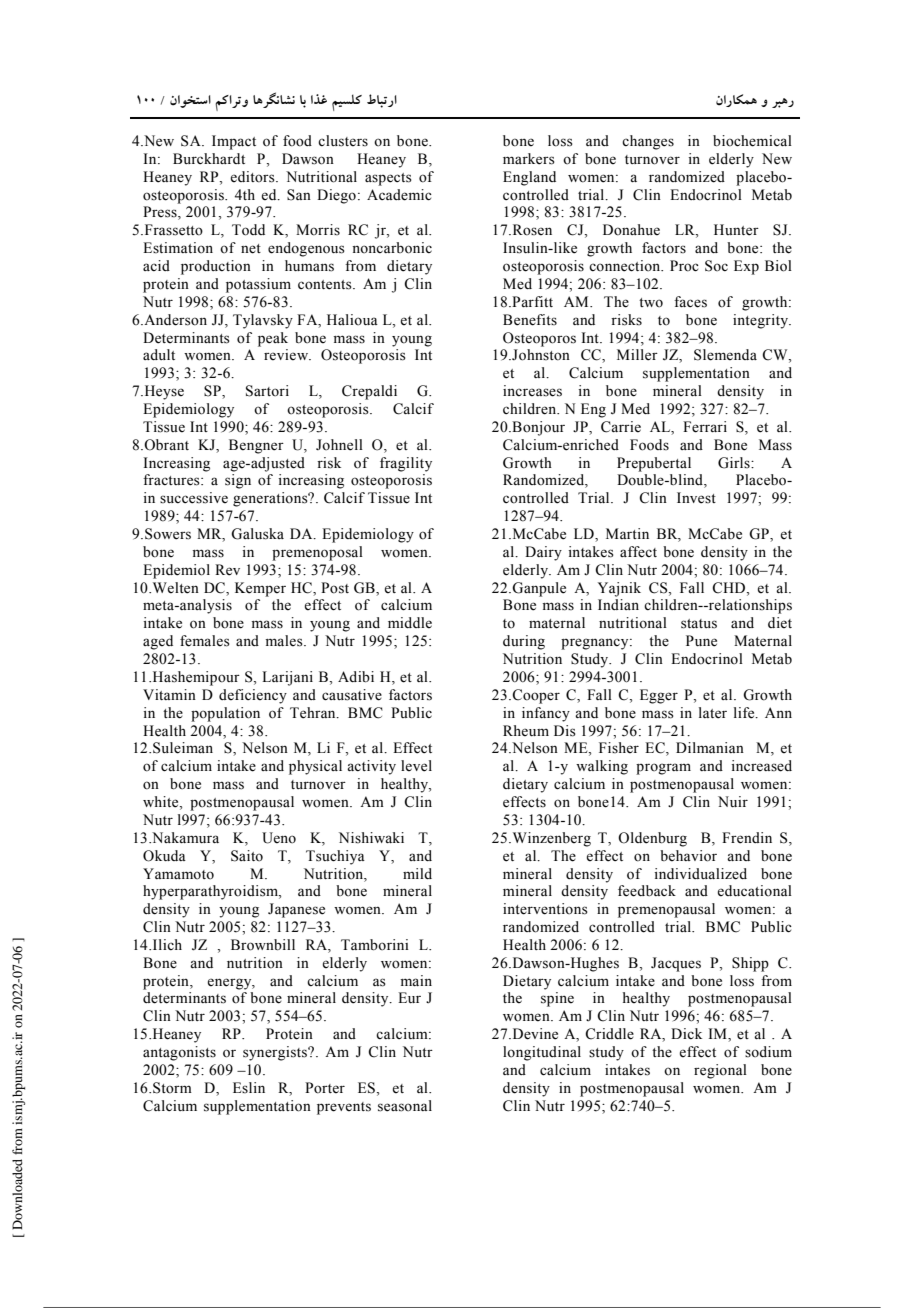  I want to click on faces, so click(690, 302).
